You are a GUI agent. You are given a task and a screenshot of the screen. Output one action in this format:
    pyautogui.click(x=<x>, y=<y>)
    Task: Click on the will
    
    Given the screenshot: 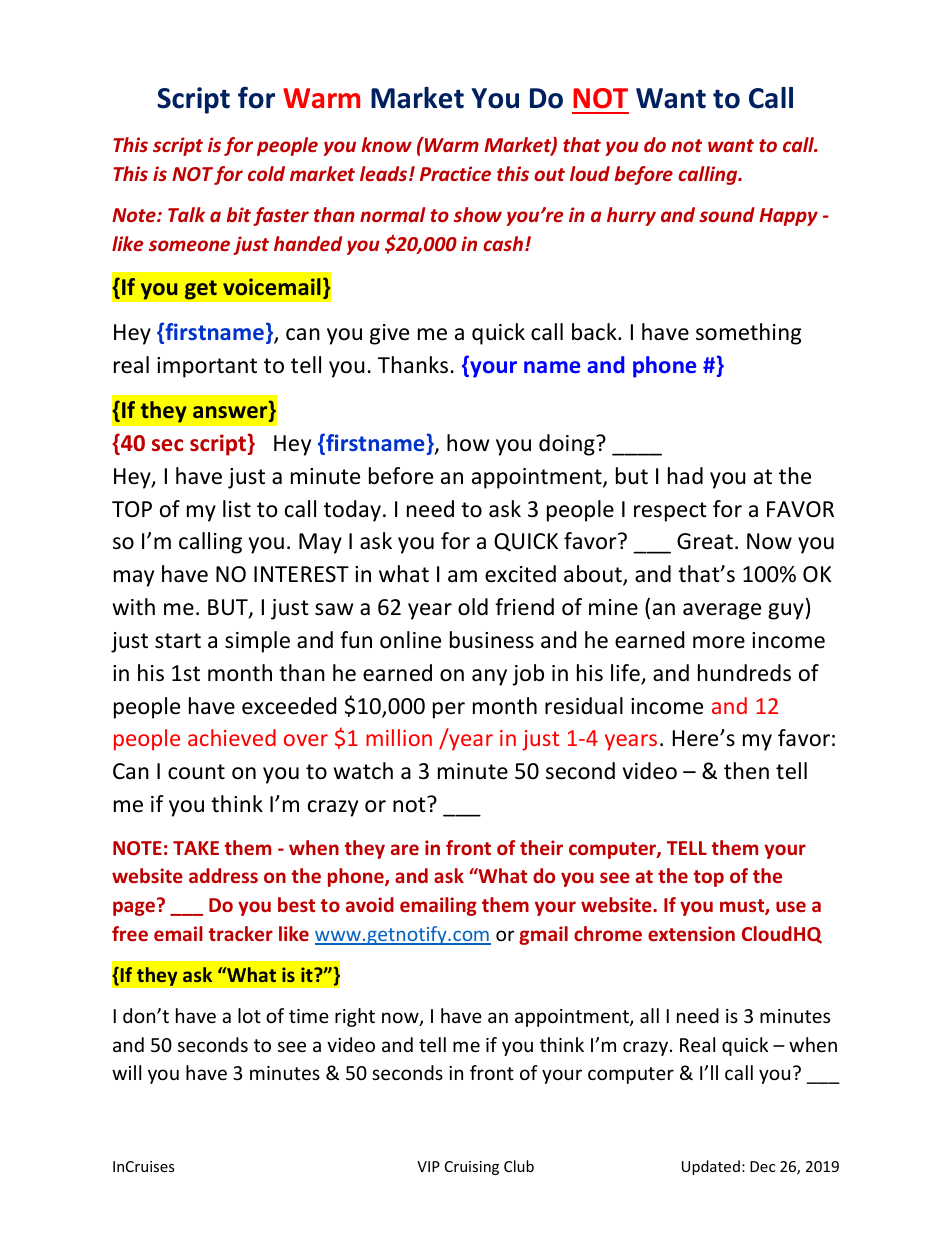 What is the action you would take?
    pyautogui.click(x=126, y=1072)
